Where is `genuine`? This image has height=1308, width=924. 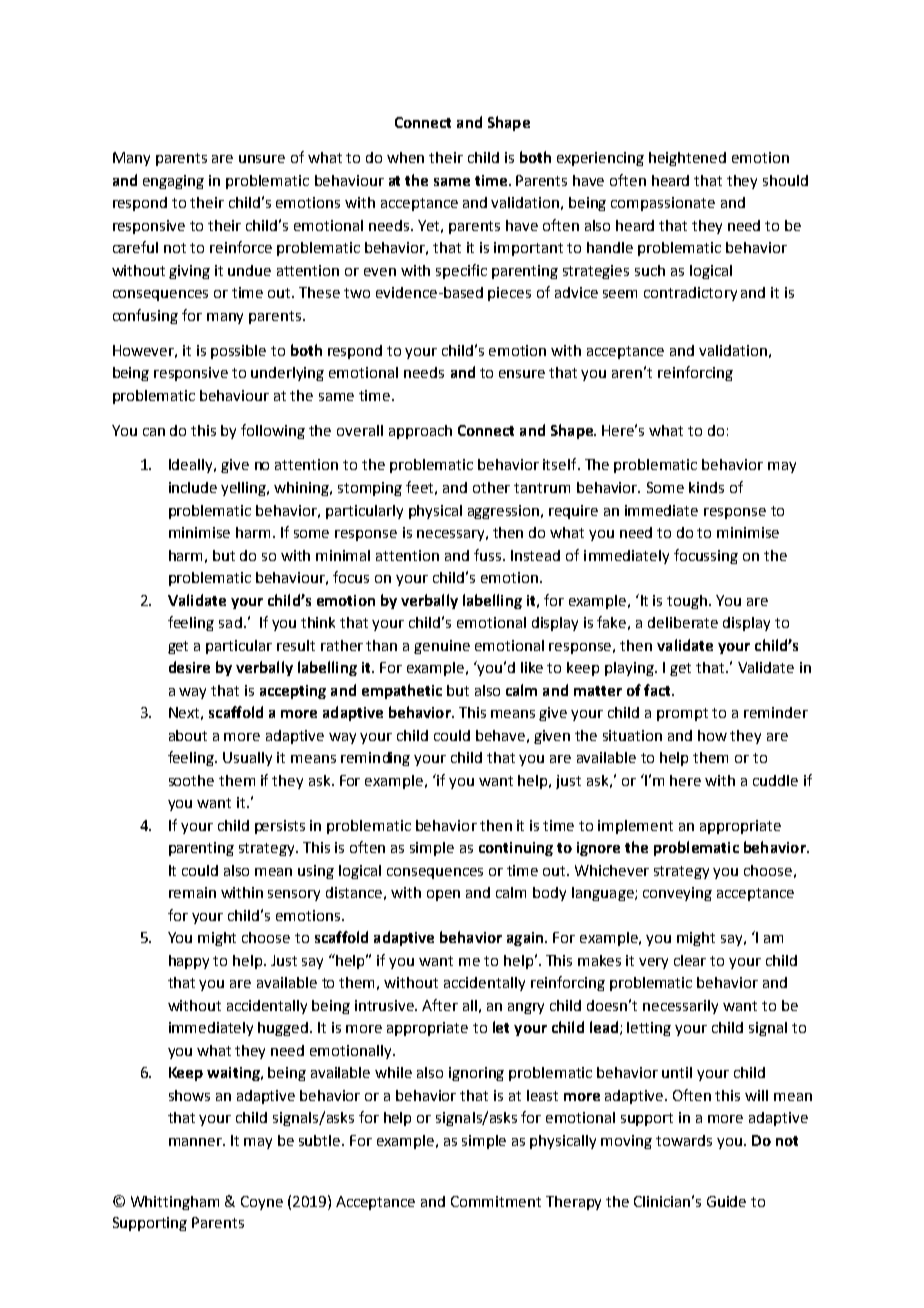 genuine is located at coordinates (442, 647).
